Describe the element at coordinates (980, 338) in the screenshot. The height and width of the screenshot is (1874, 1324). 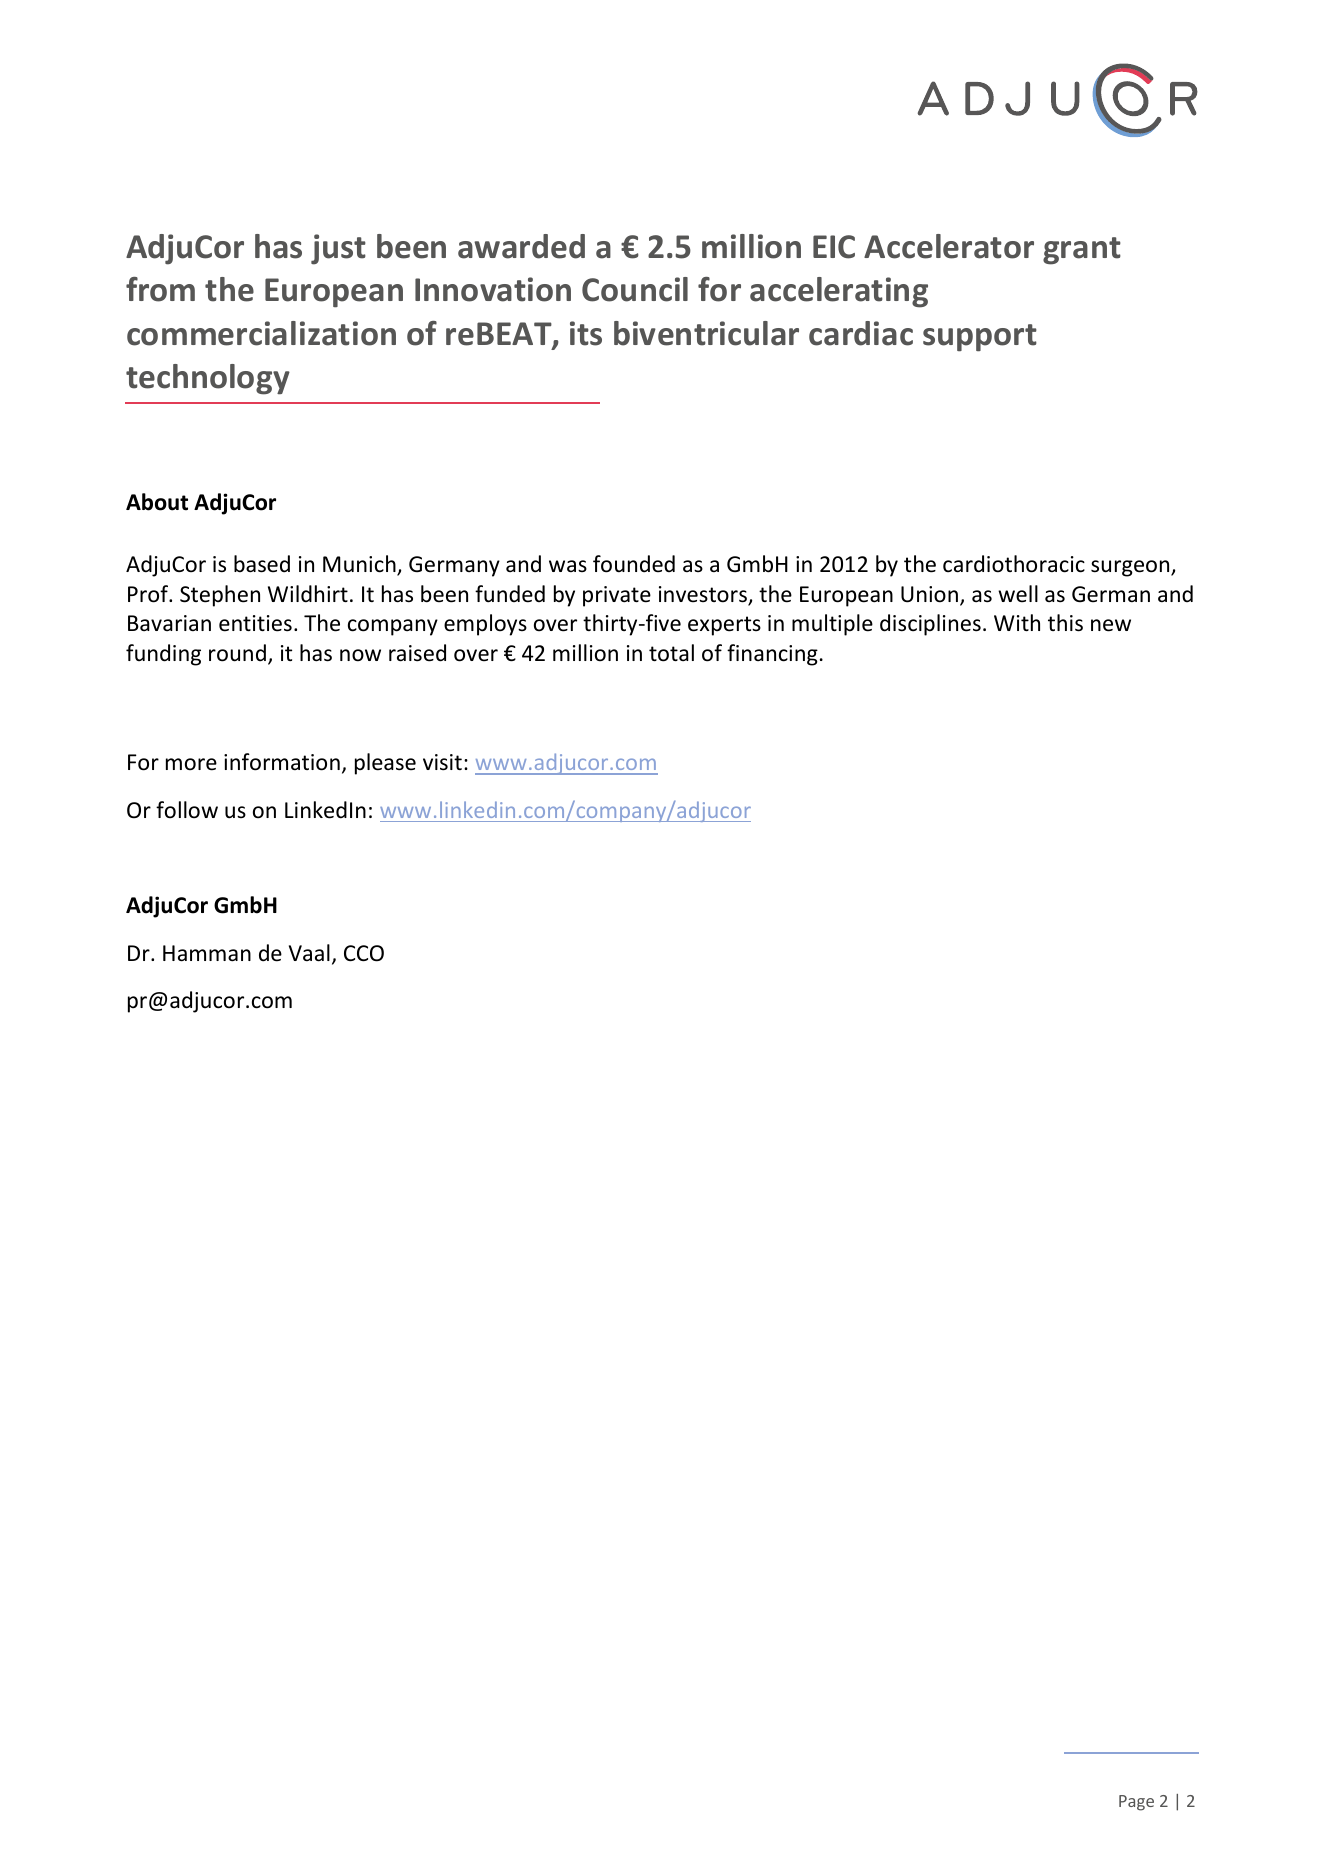
I see `support` at that location.
